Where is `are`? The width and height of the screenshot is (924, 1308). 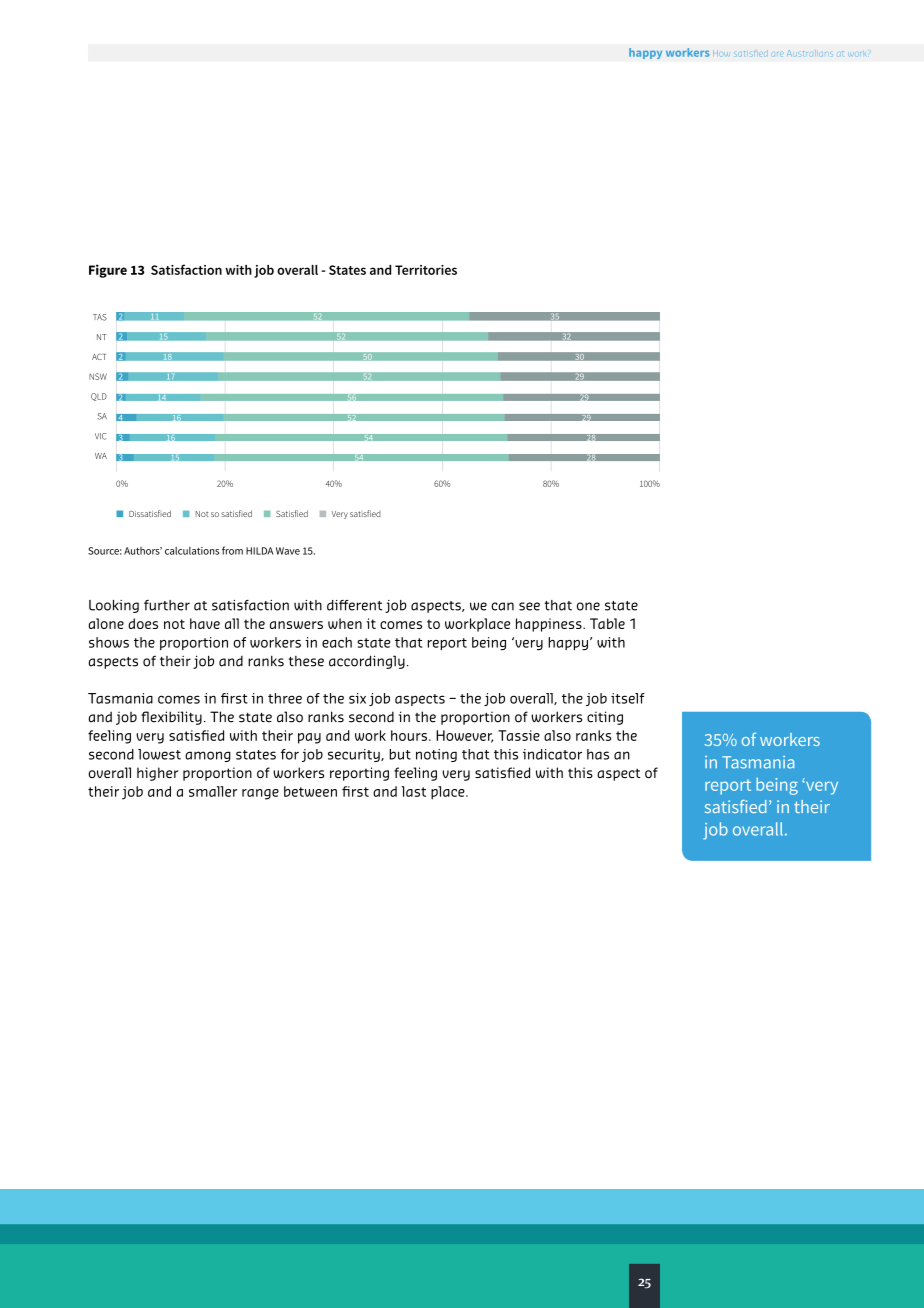 are is located at coordinates (777, 54).
